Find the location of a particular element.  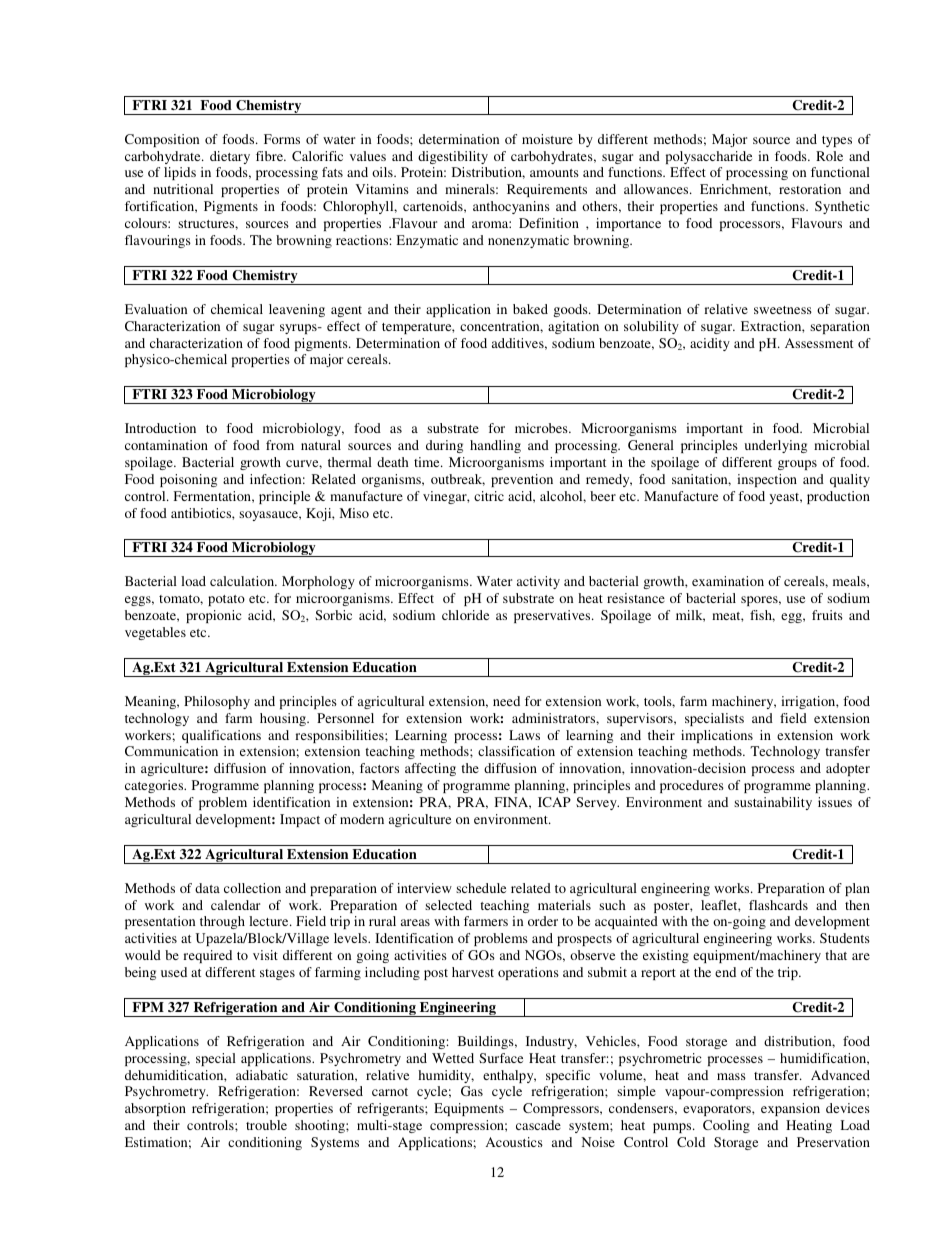

trouble is located at coordinates (266, 1125).
